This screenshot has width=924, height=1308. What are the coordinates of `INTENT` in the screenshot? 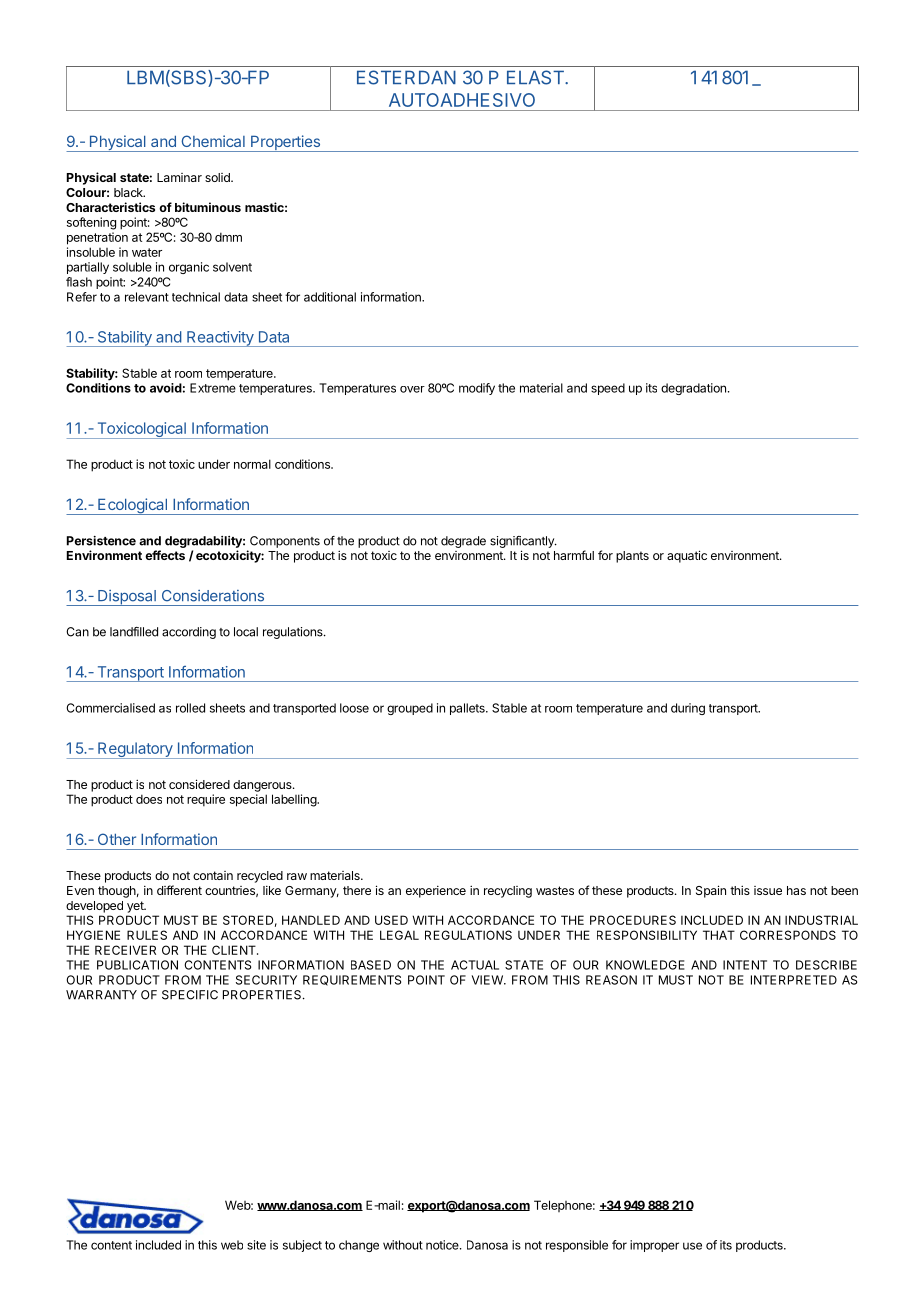 It's located at (745, 965).
